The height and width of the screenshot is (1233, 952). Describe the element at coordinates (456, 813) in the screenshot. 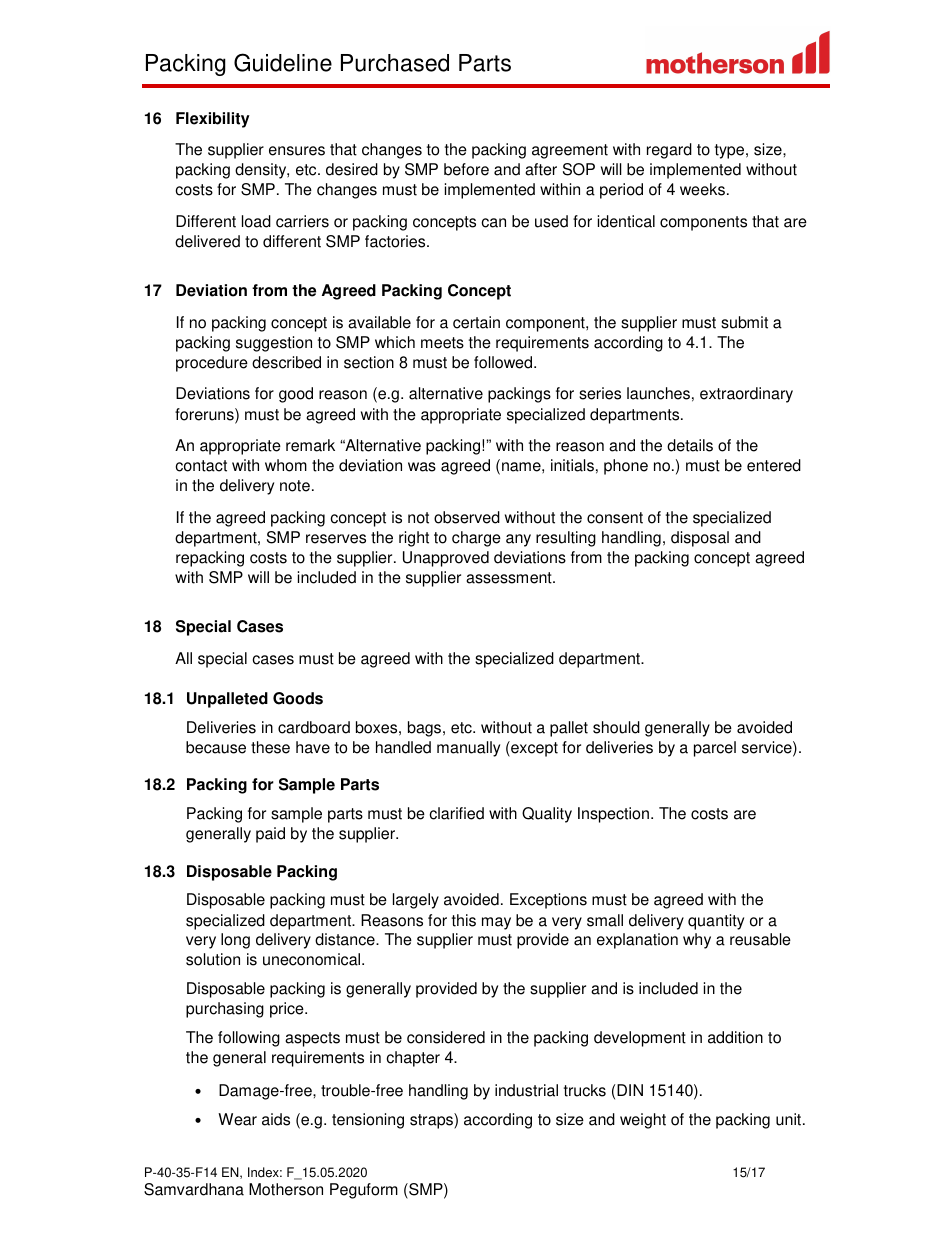

I see `clarified` at that location.
